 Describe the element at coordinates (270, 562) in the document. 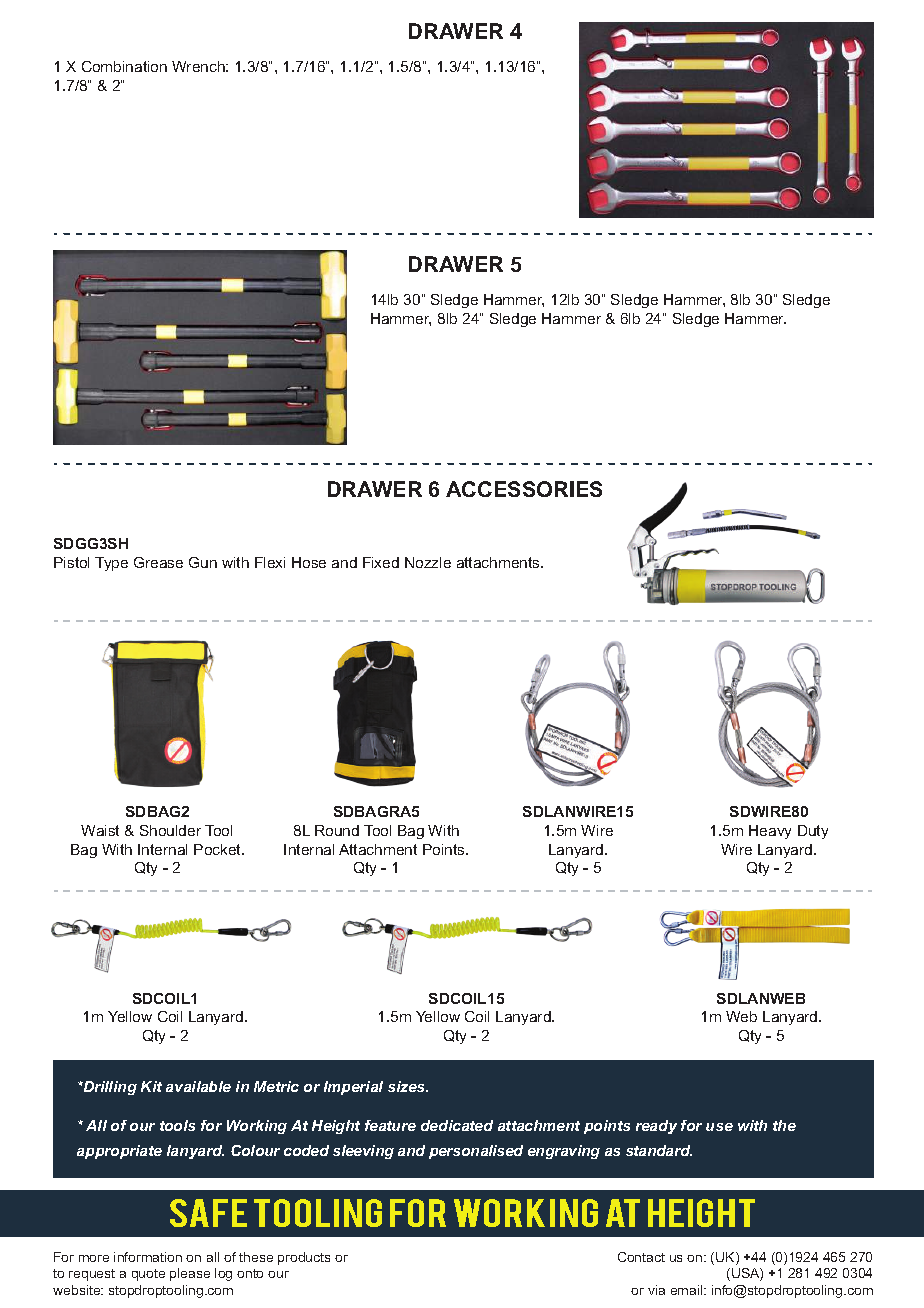

I see `Flexi` at that location.
